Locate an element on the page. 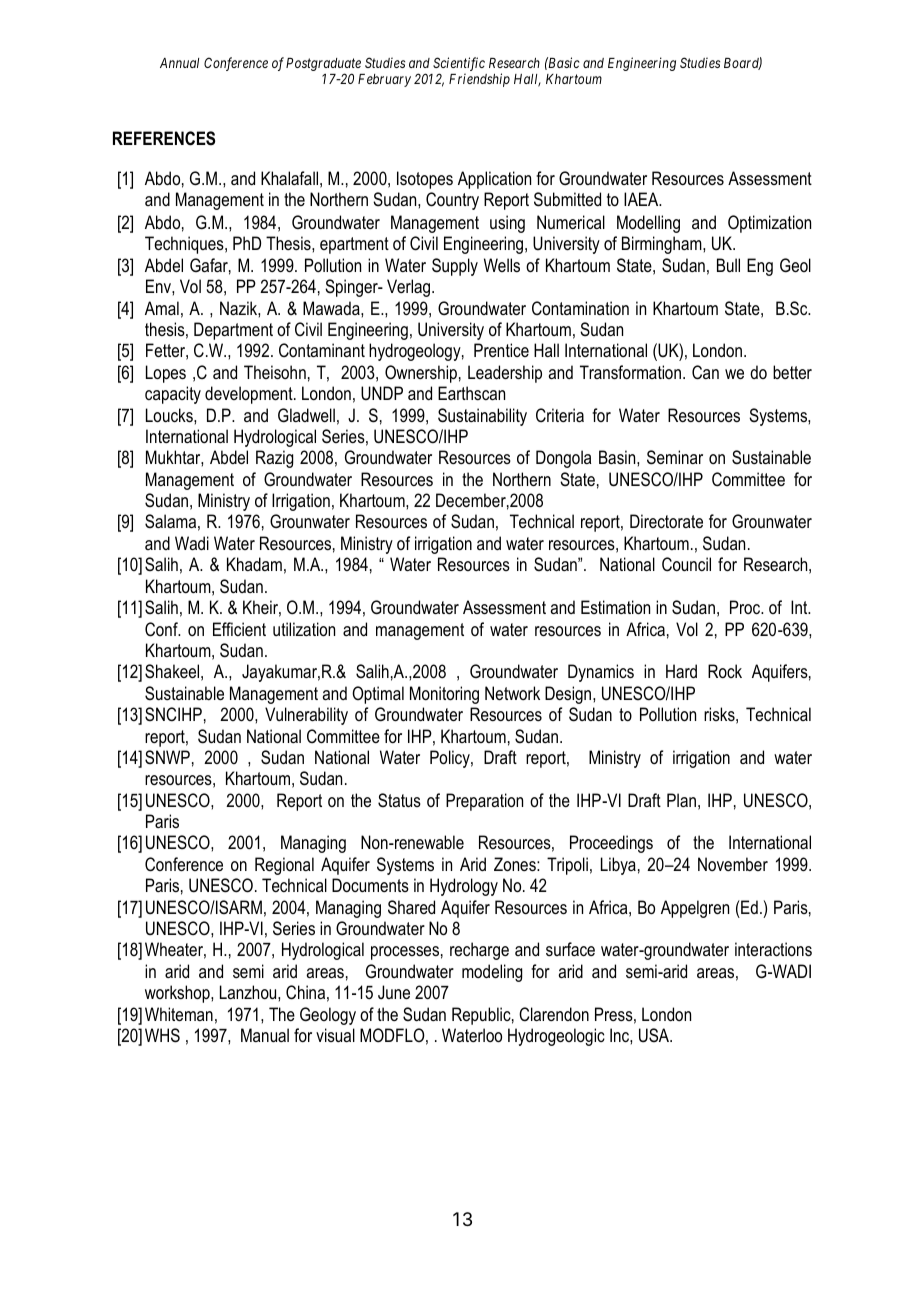 The width and height of the page is (924, 1308). Rock is located at coordinates (725, 671).
